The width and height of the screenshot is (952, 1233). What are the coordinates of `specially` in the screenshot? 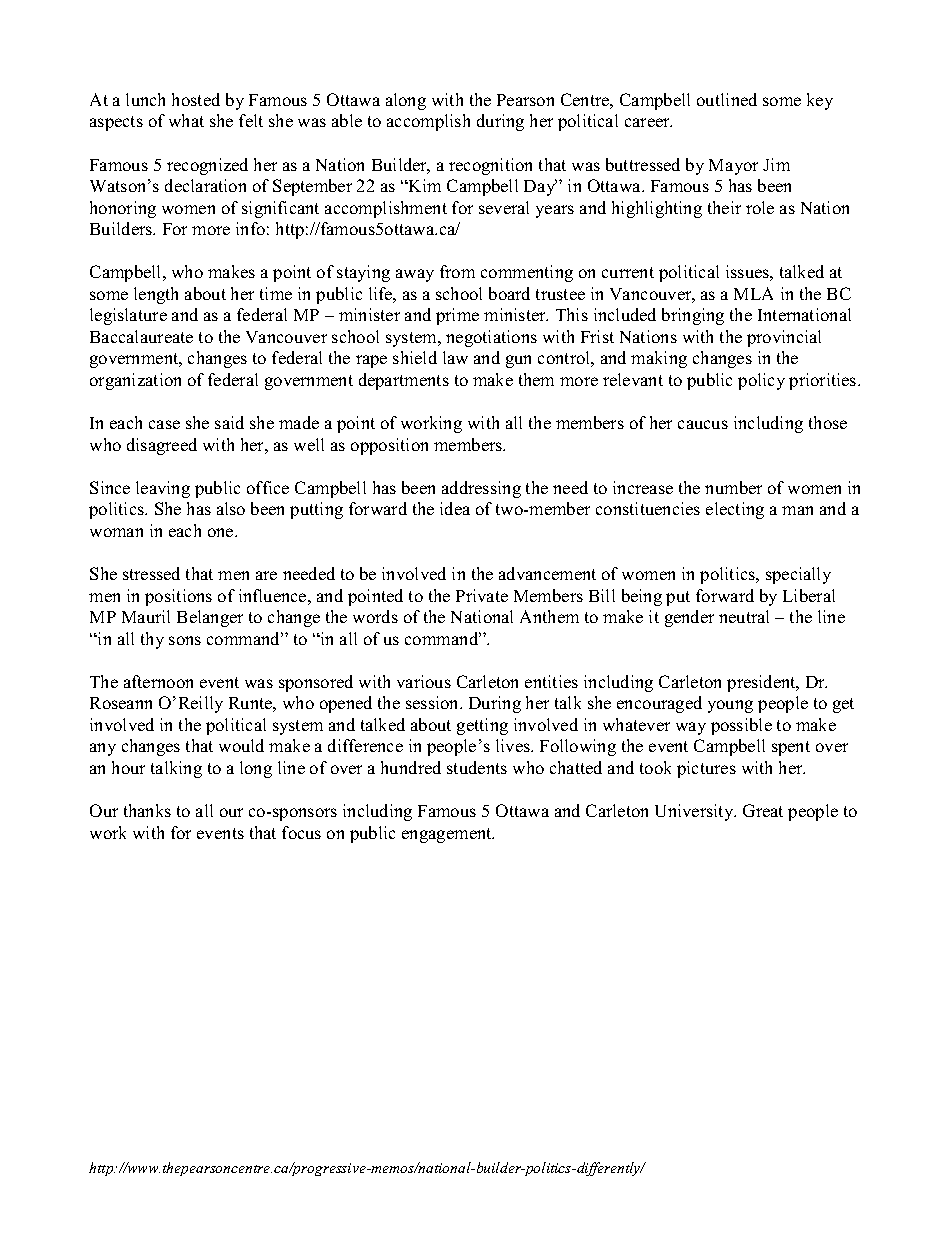 It's located at (798, 575).
